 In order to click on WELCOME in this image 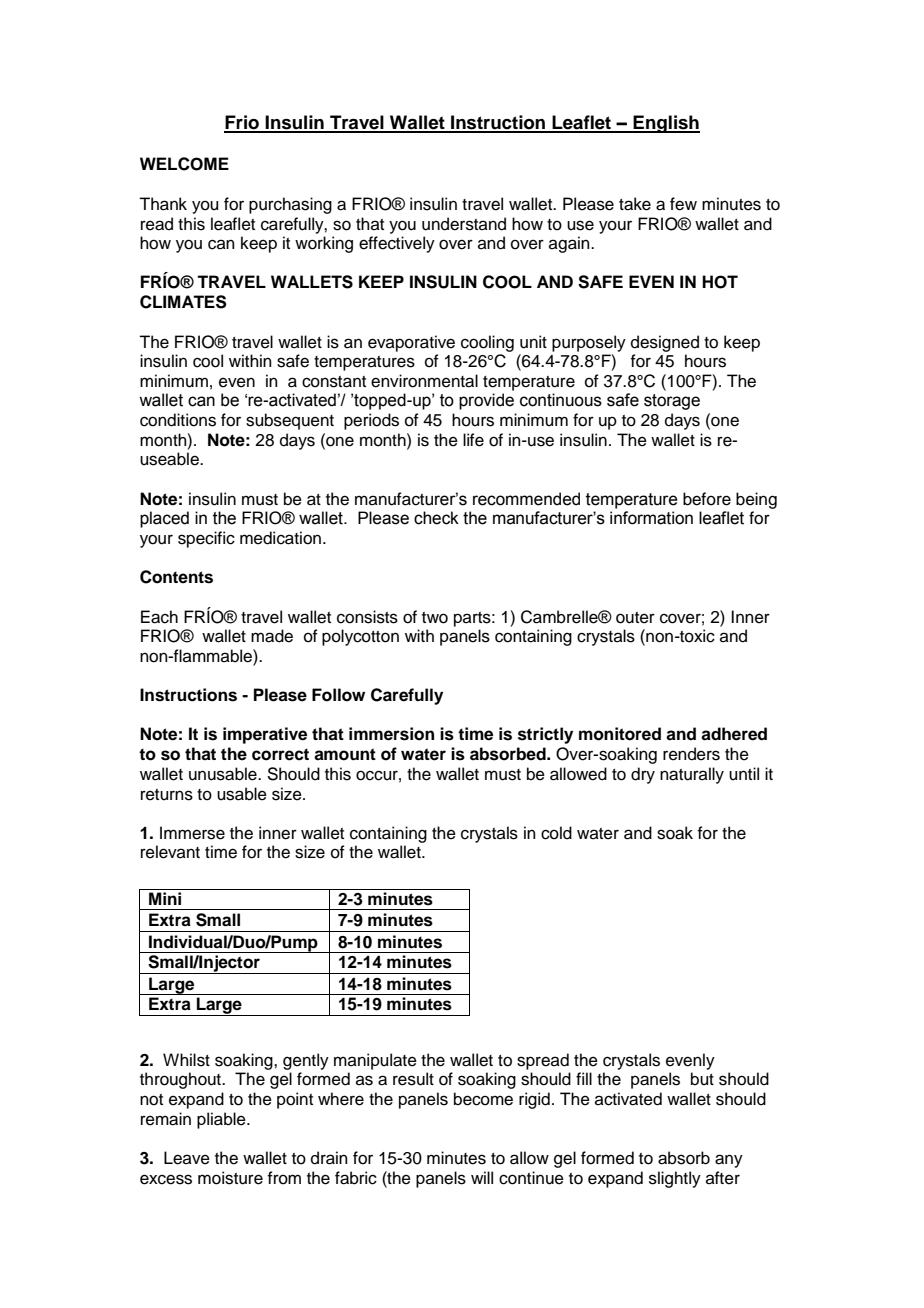, I will do `click(184, 164)`.
